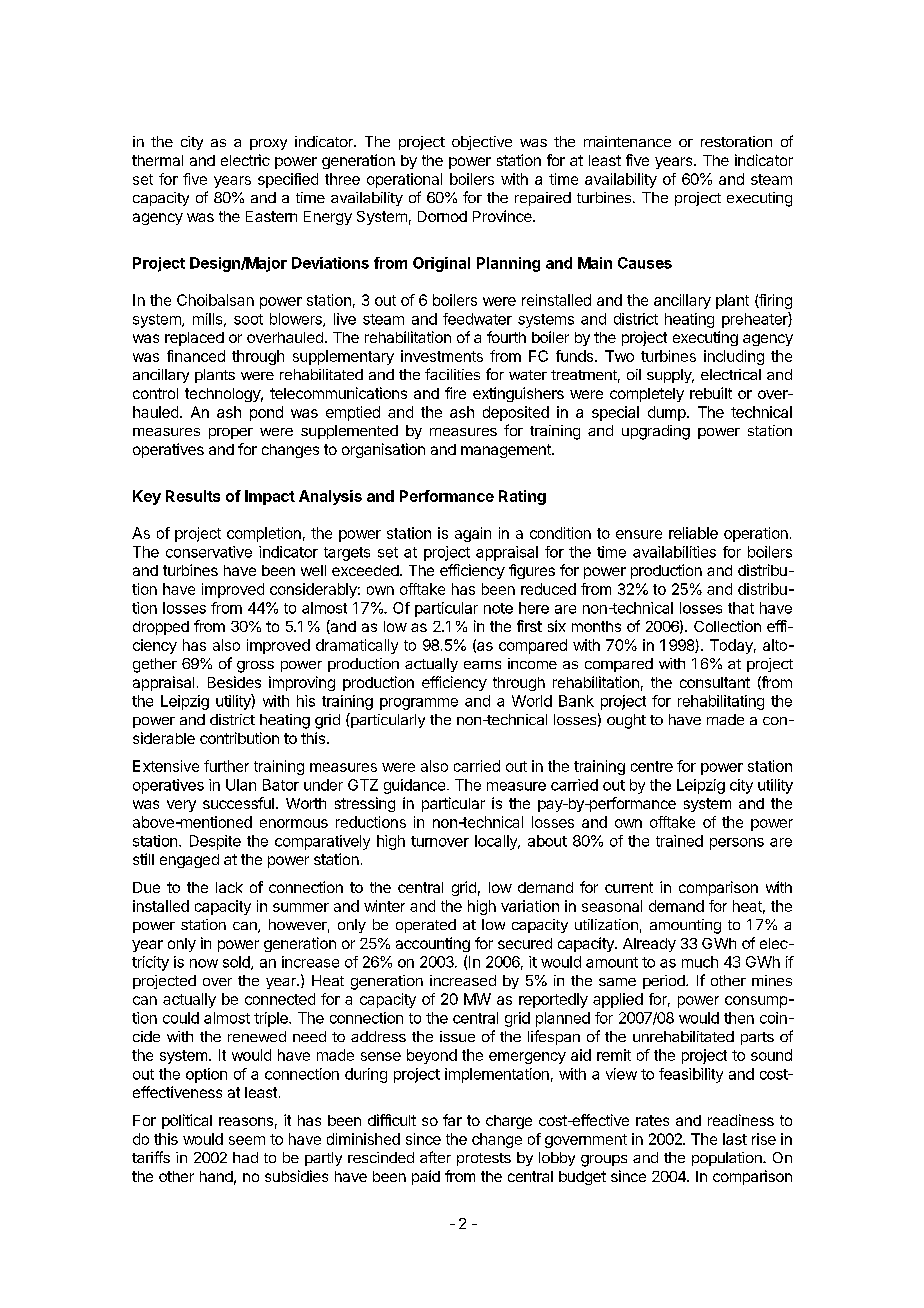 The image size is (924, 1308). Describe the element at coordinates (735, 1139) in the document. I see `last` at that location.
